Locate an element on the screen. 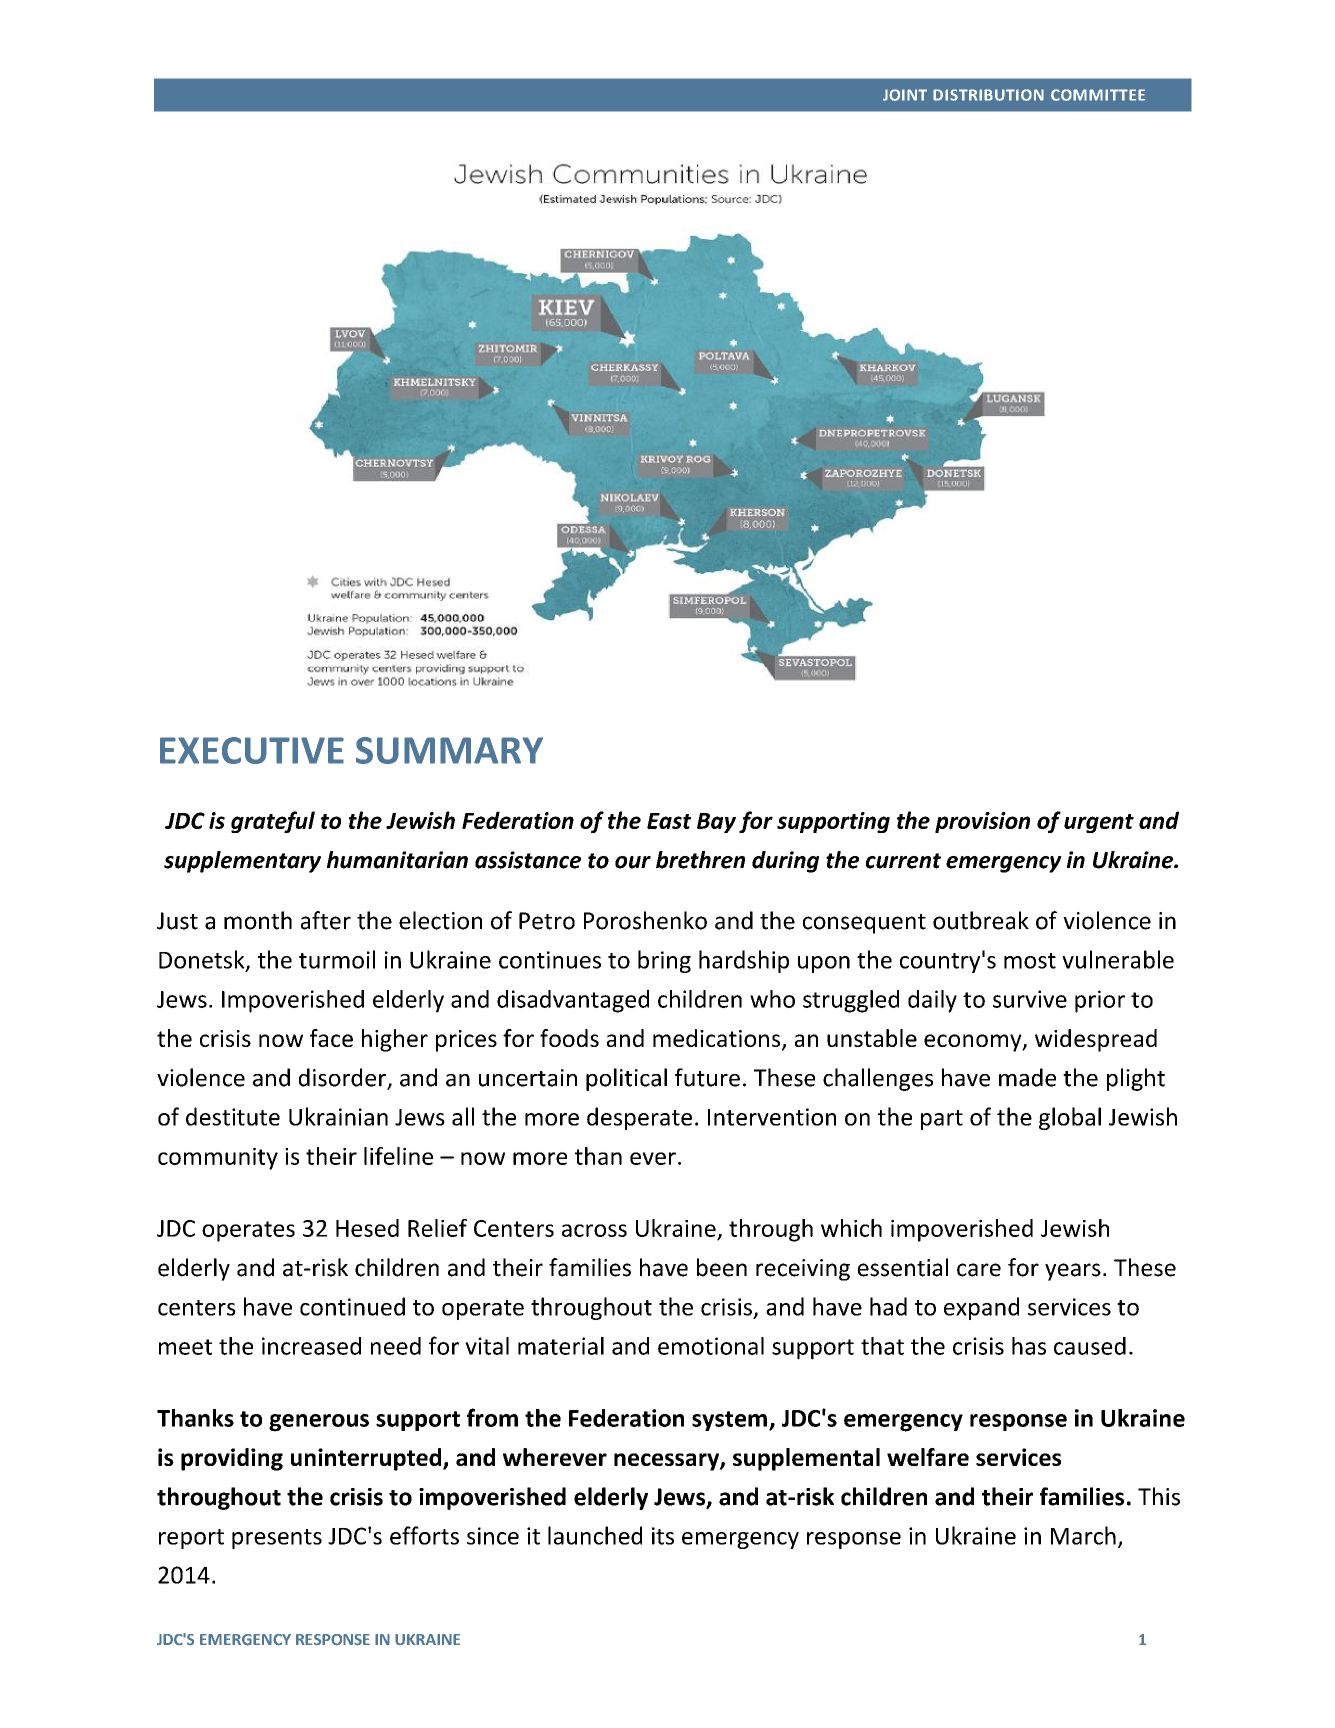  DISTRIBUTION is located at coordinates (988, 95).
